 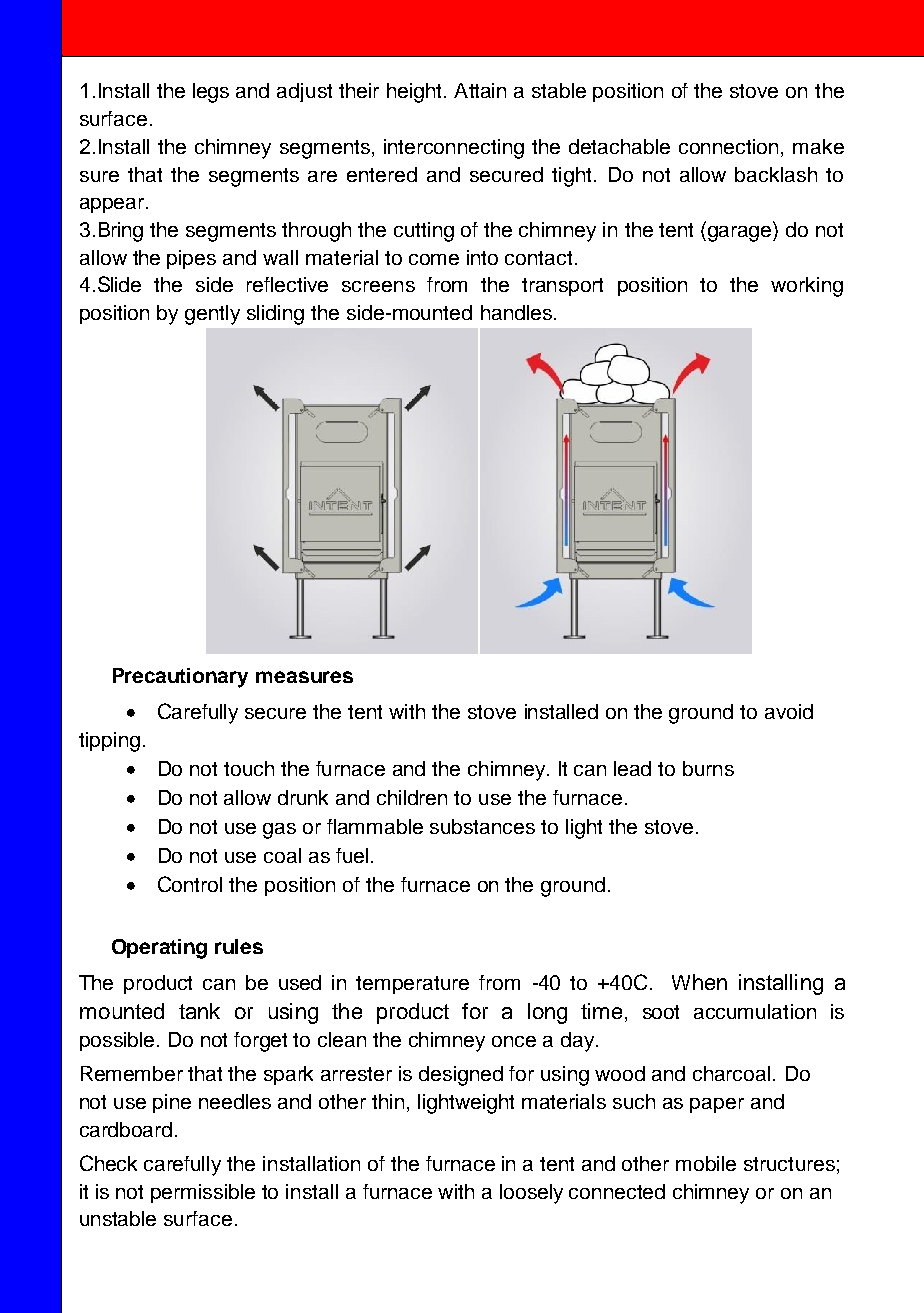 I want to click on permissible, so click(x=203, y=1193).
